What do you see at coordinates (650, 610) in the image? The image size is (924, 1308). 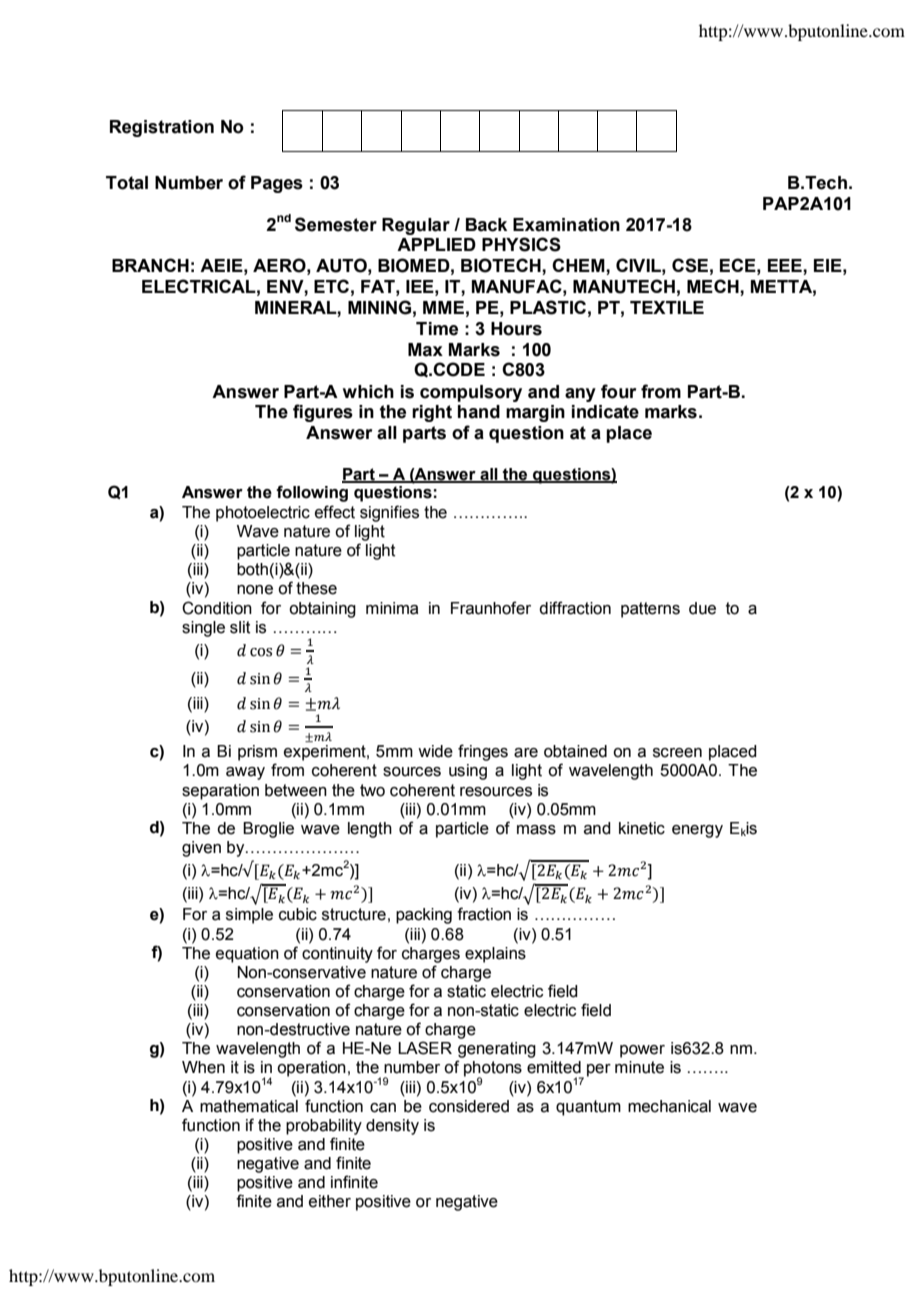 I see `patterns` at bounding box center [650, 610].
